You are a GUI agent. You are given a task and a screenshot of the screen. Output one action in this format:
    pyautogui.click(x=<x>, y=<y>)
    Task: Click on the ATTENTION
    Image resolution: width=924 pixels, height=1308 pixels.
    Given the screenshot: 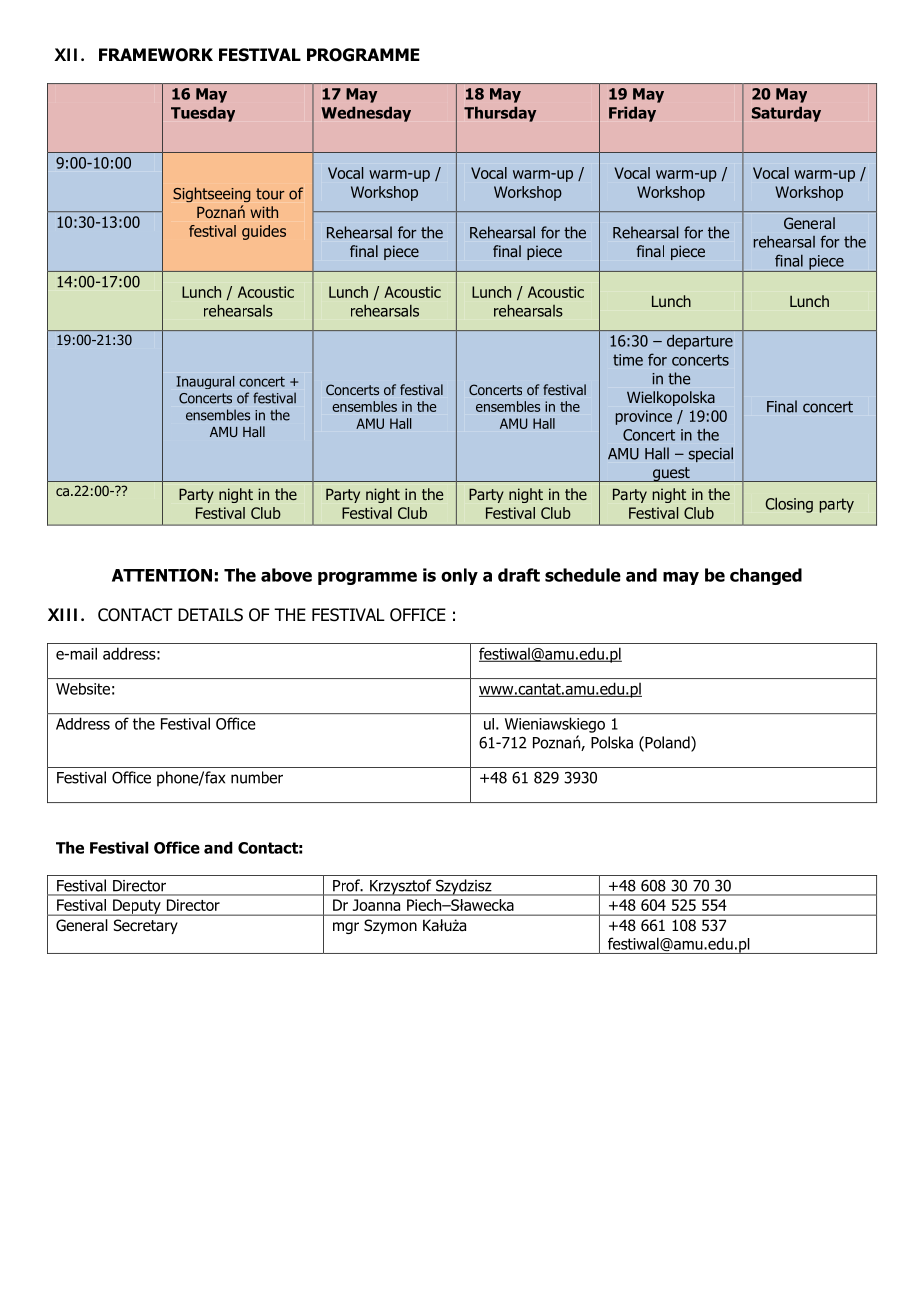 What is the action you would take?
    pyautogui.click(x=162, y=575)
